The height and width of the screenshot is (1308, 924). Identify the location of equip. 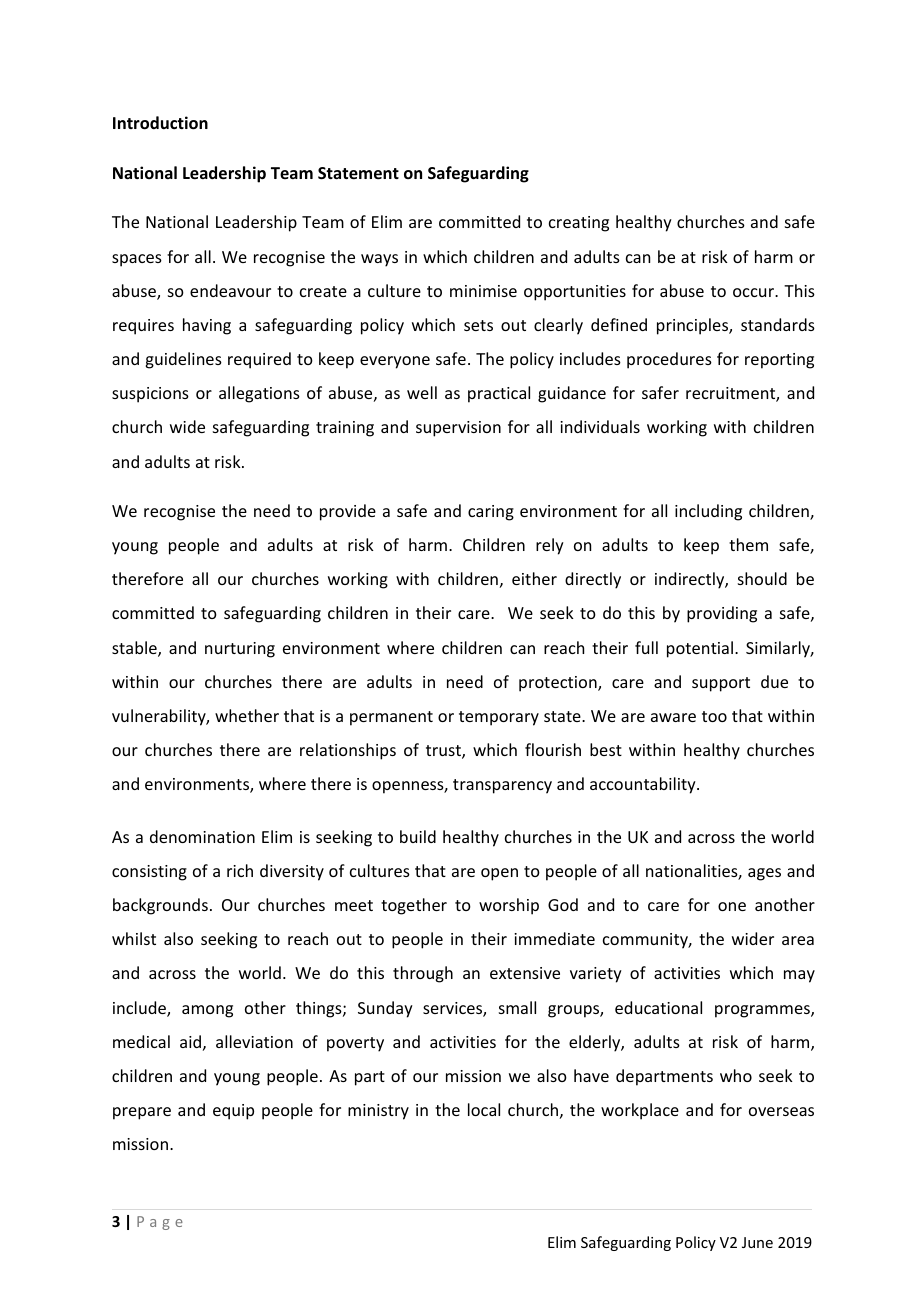
(233, 1112).
